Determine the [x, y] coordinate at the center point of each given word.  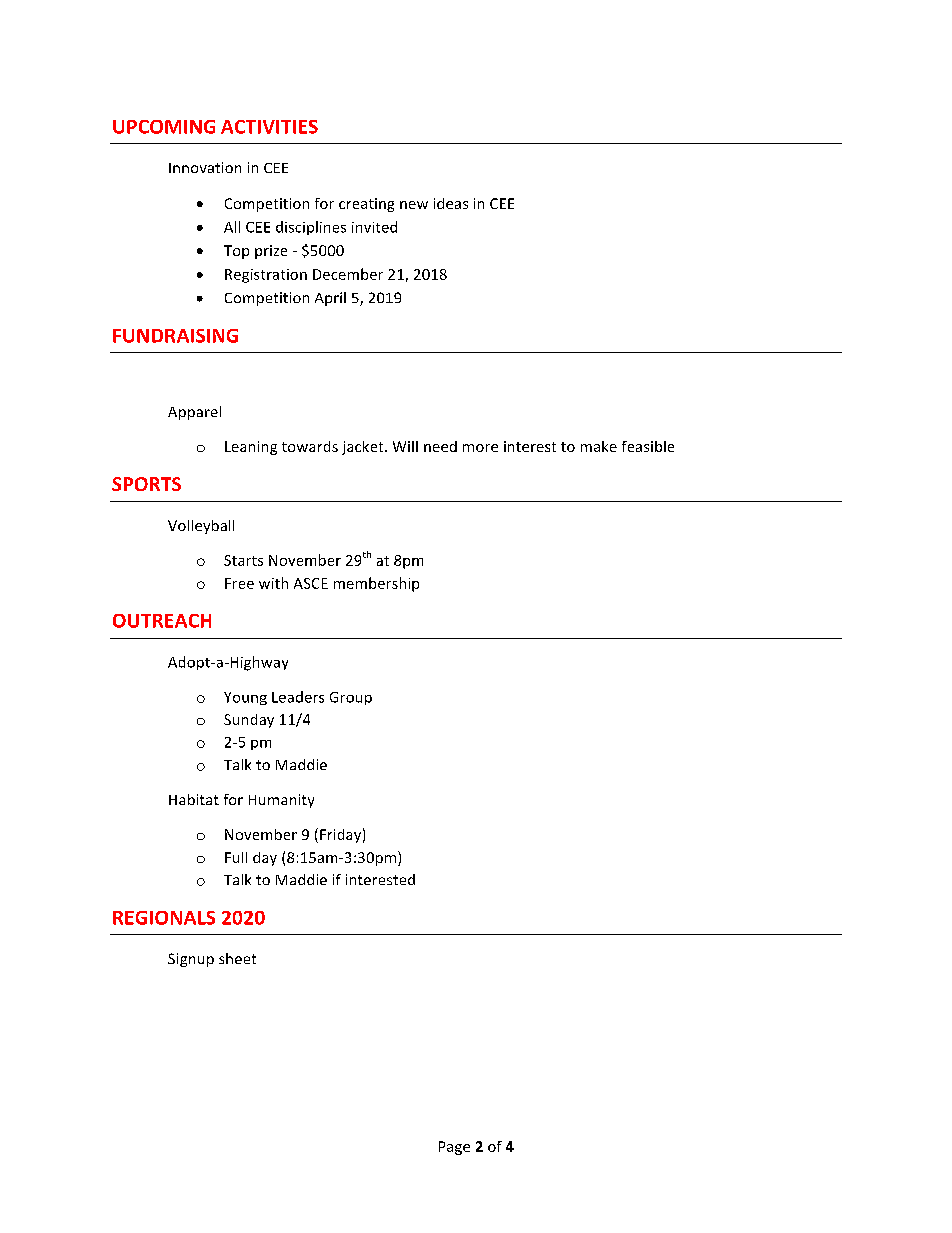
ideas [451, 203]
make [599, 446]
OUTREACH [162, 621]
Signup [191, 960]
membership [376, 584]
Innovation [205, 167]
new [414, 205]
